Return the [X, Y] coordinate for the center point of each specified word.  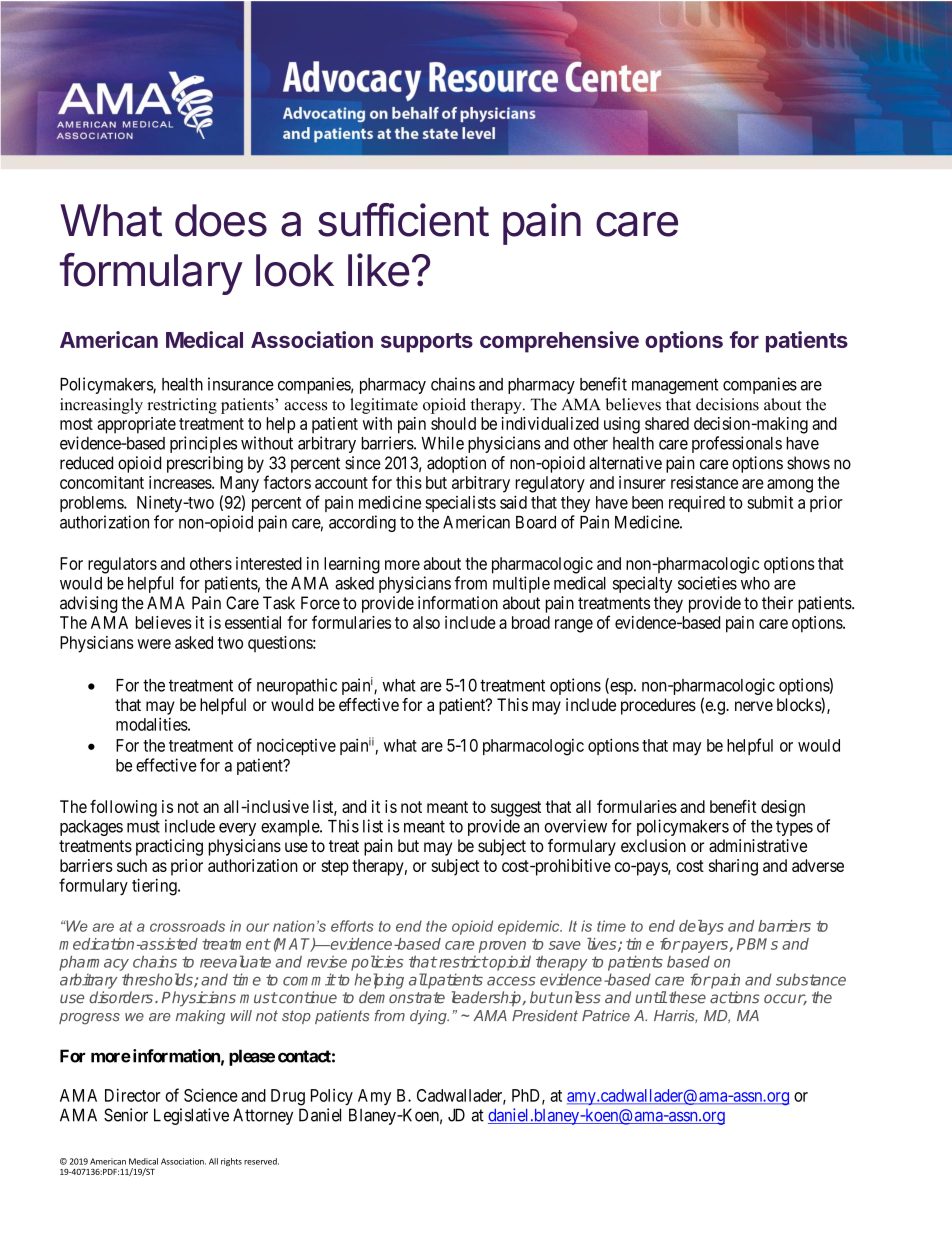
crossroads [187, 926]
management [675, 386]
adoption [456, 464]
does [221, 220]
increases [181, 482]
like [378, 270]
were [154, 644]
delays [701, 927]
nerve [754, 706]
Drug [288, 1097]
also [426, 622]
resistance [704, 482]
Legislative [191, 1116]
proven [502, 947]
